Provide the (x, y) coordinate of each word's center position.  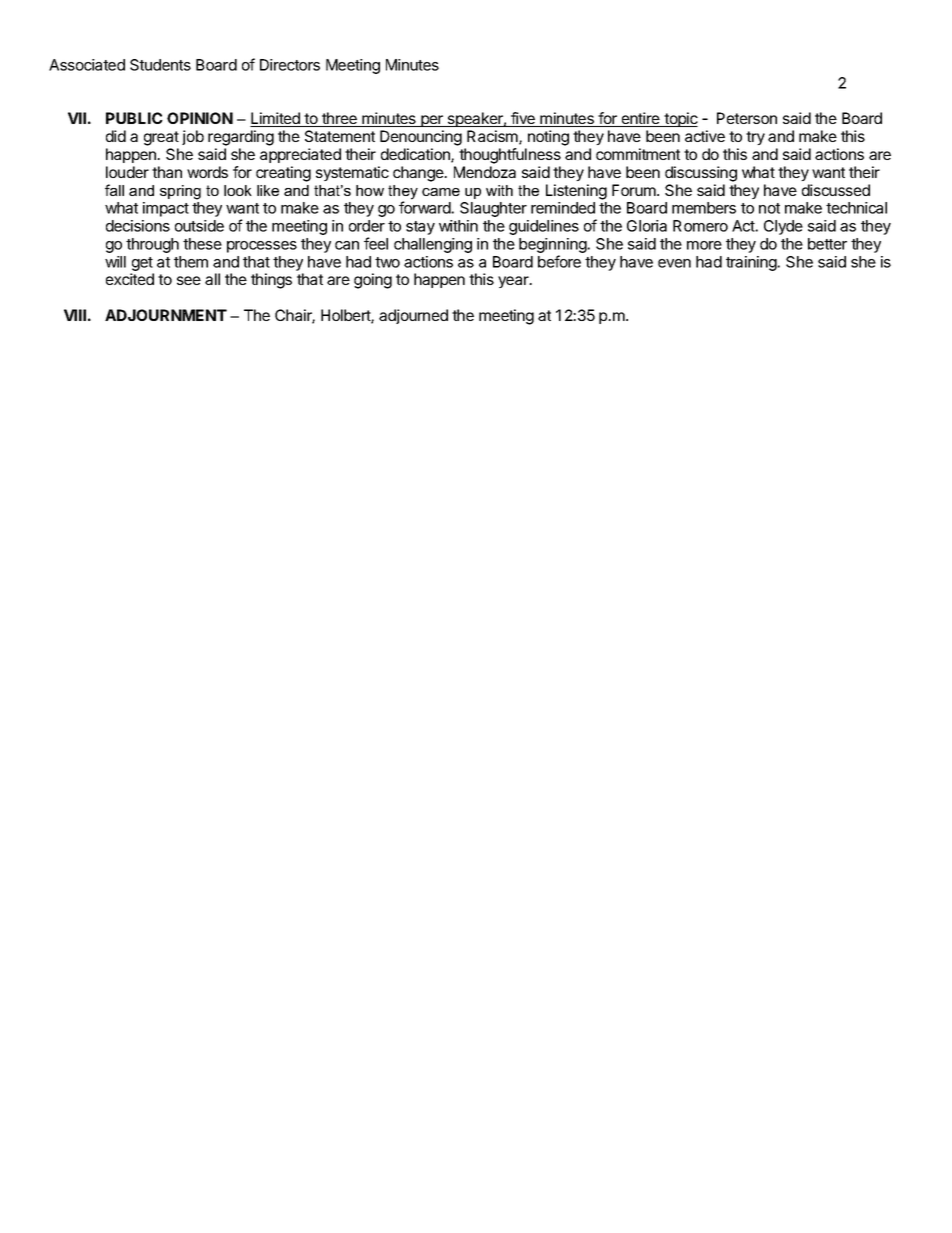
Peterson (747, 118)
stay (420, 228)
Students (160, 65)
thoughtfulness (510, 156)
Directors (290, 65)
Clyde (783, 227)
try (755, 138)
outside (199, 226)
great (161, 138)
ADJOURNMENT (166, 315)
